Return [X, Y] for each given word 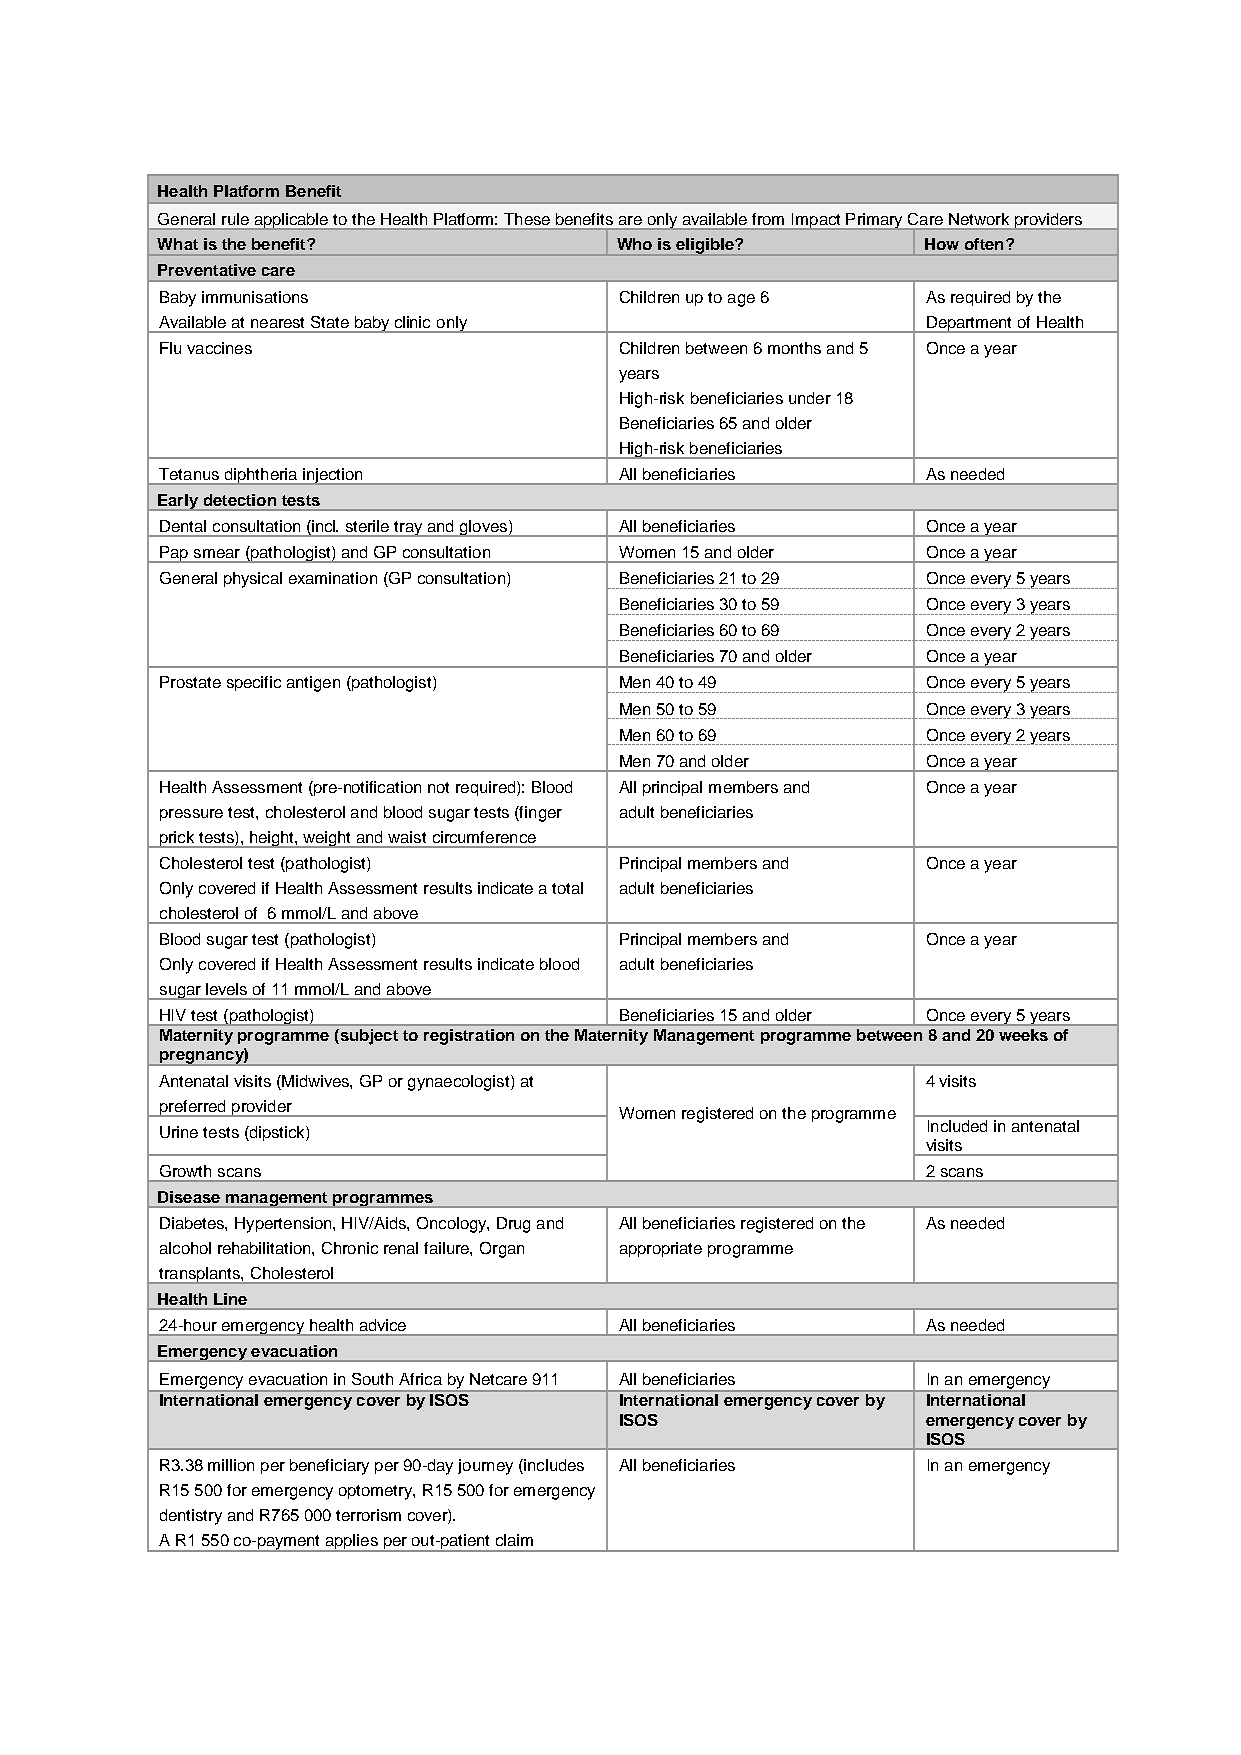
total [567, 888]
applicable [291, 221]
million [231, 1465]
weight [328, 839]
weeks [1023, 1035]
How [942, 244]
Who [634, 244]
